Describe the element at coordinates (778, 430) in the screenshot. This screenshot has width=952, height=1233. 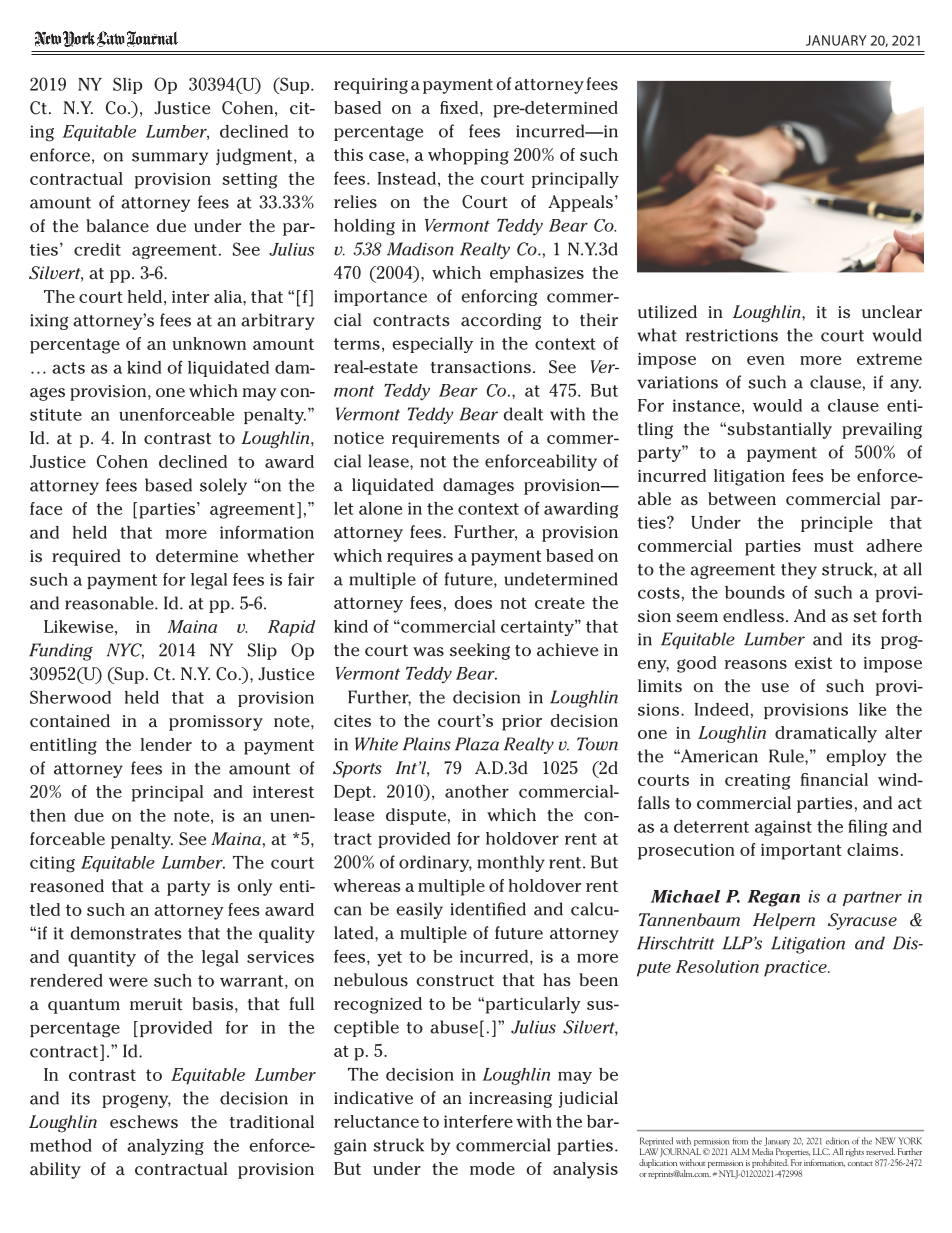
I see `substantially` at that location.
